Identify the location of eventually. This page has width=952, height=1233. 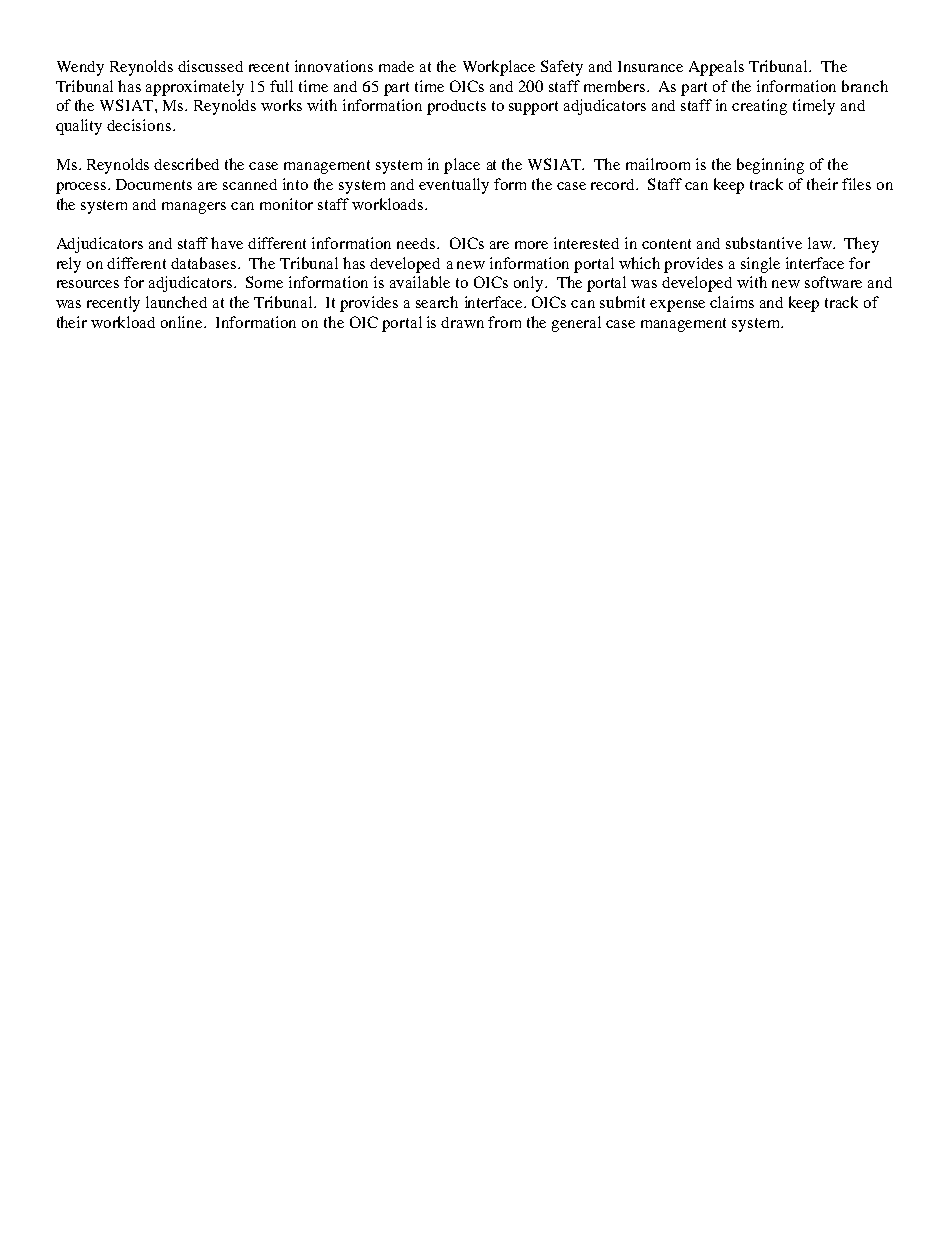
(454, 186).
